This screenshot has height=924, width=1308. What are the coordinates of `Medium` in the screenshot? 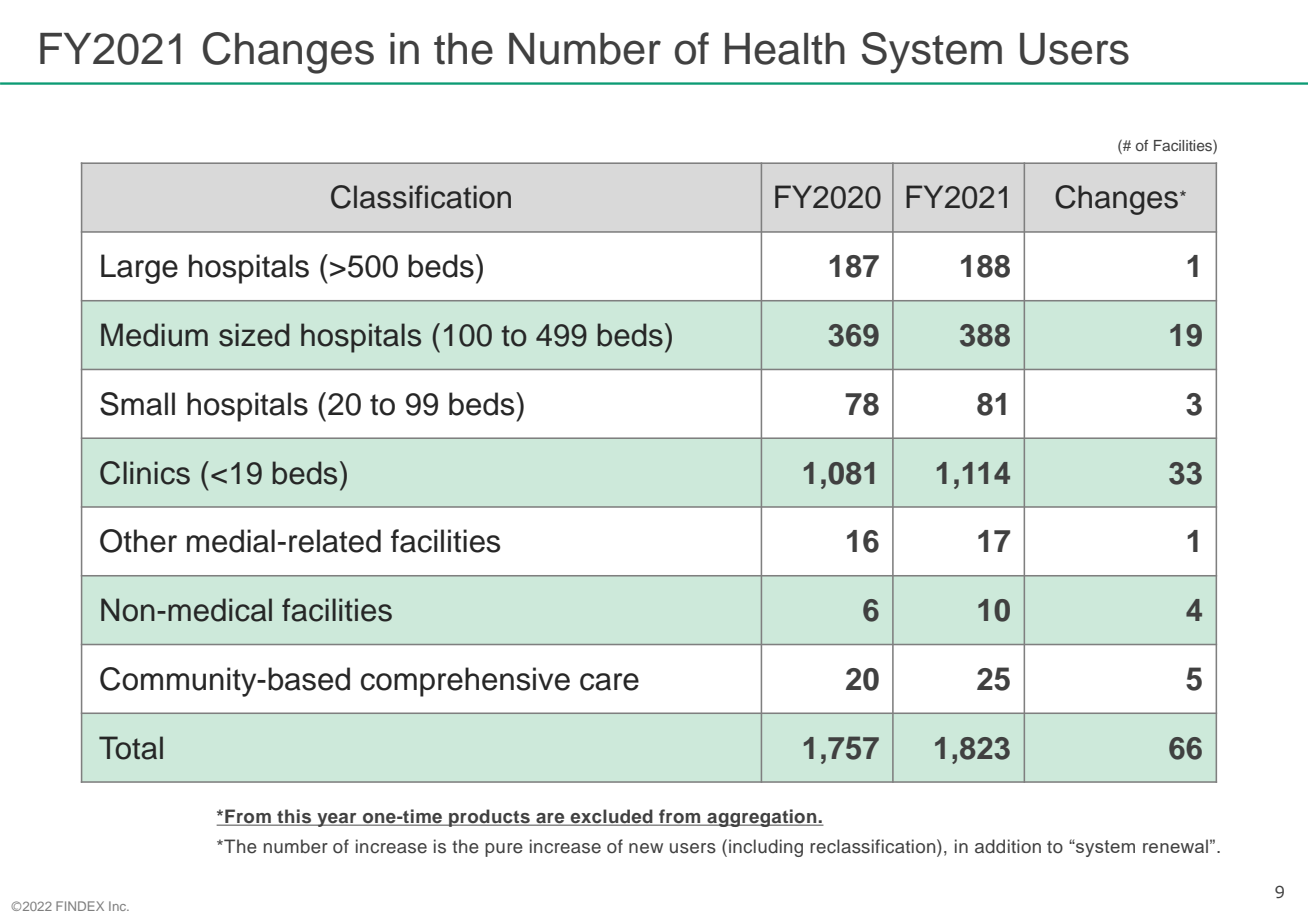 It's located at (154, 335).
